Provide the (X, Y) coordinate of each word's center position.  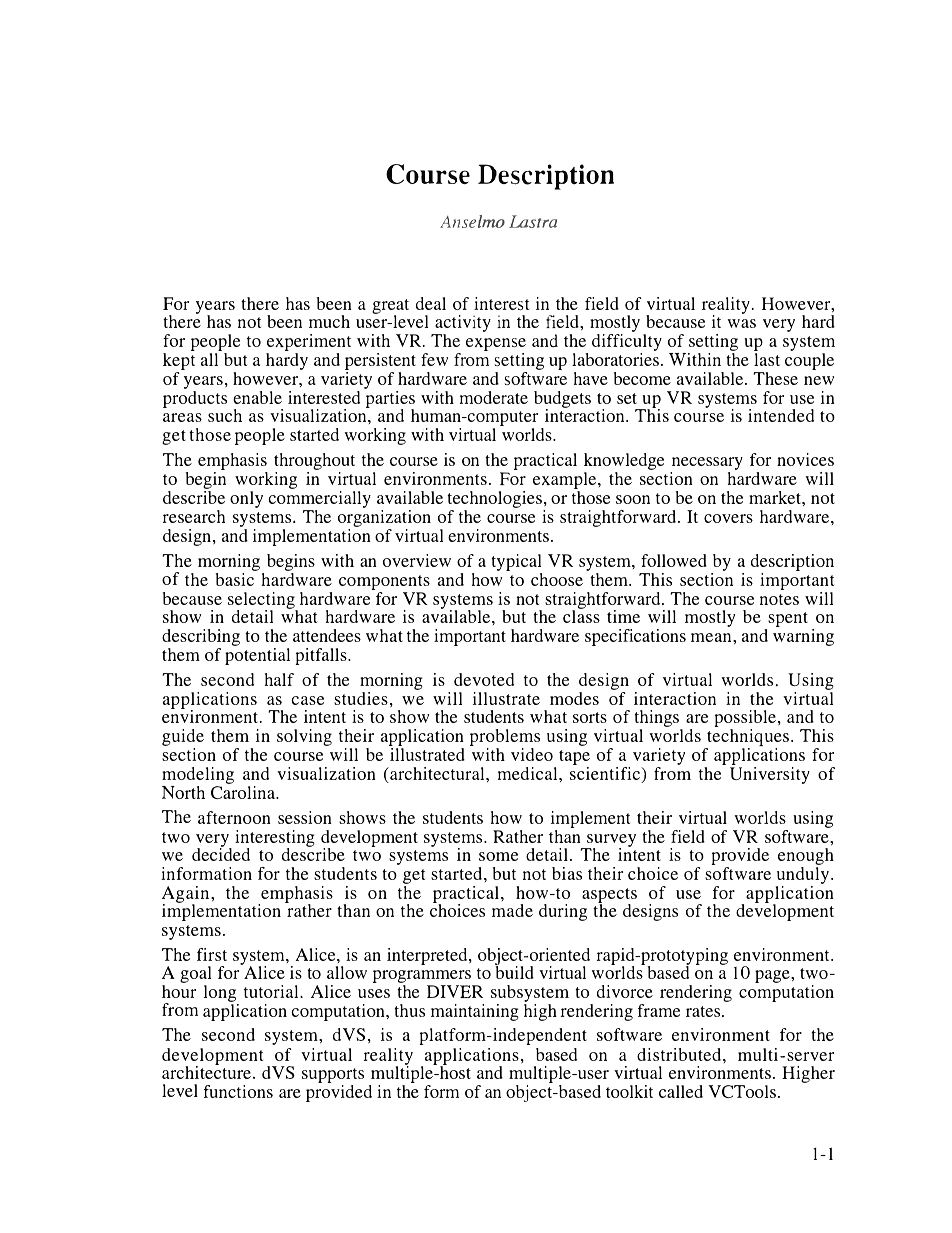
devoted (484, 679)
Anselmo (472, 221)
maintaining (475, 1012)
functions (238, 1091)
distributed (680, 1054)
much (329, 321)
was (742, 323)
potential (257, 656)
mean (712, 637)
